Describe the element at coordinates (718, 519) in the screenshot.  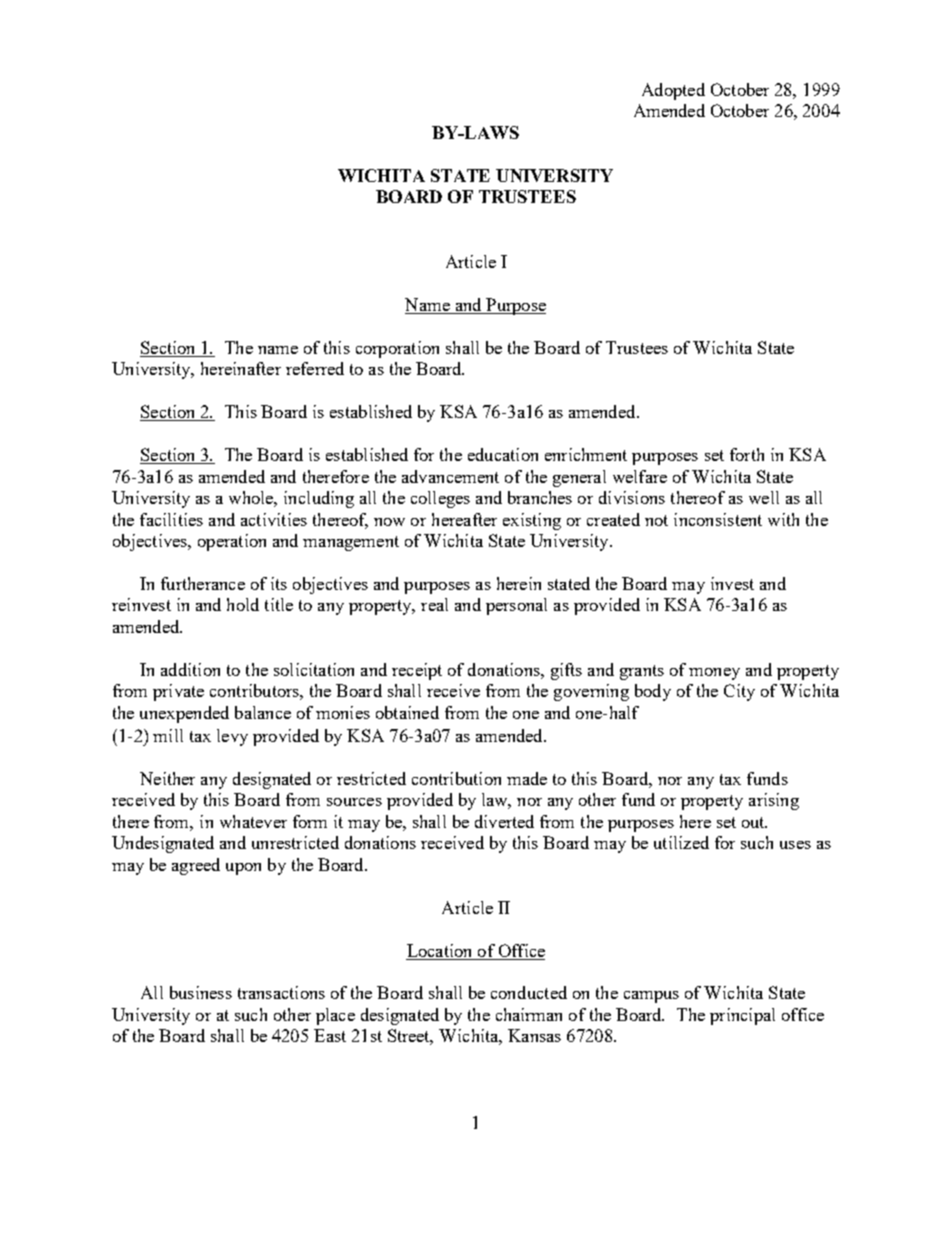
I see `inconsistent` at that location.
